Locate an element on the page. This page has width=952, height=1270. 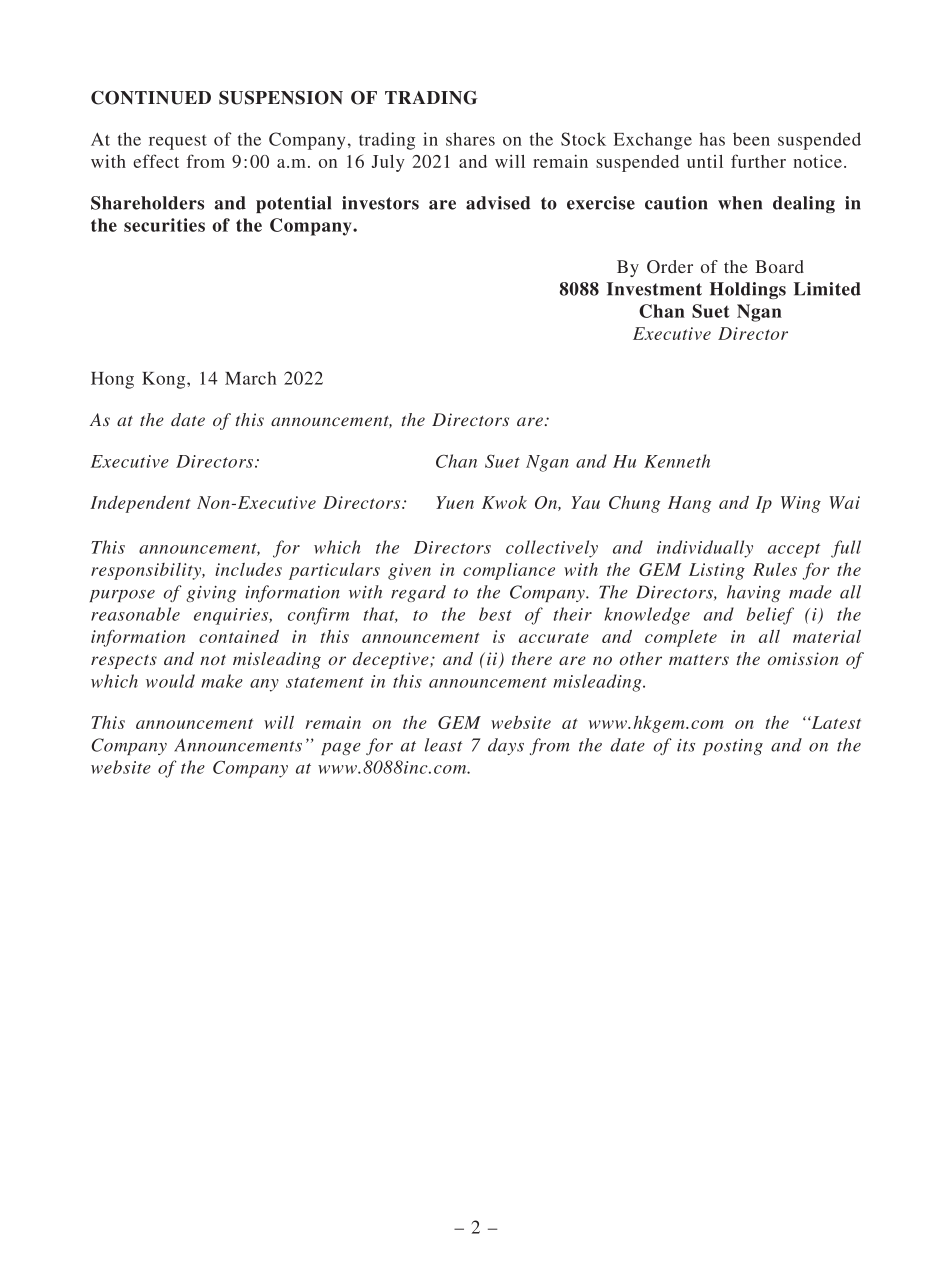
shares is located at coordinates (470, 139).
